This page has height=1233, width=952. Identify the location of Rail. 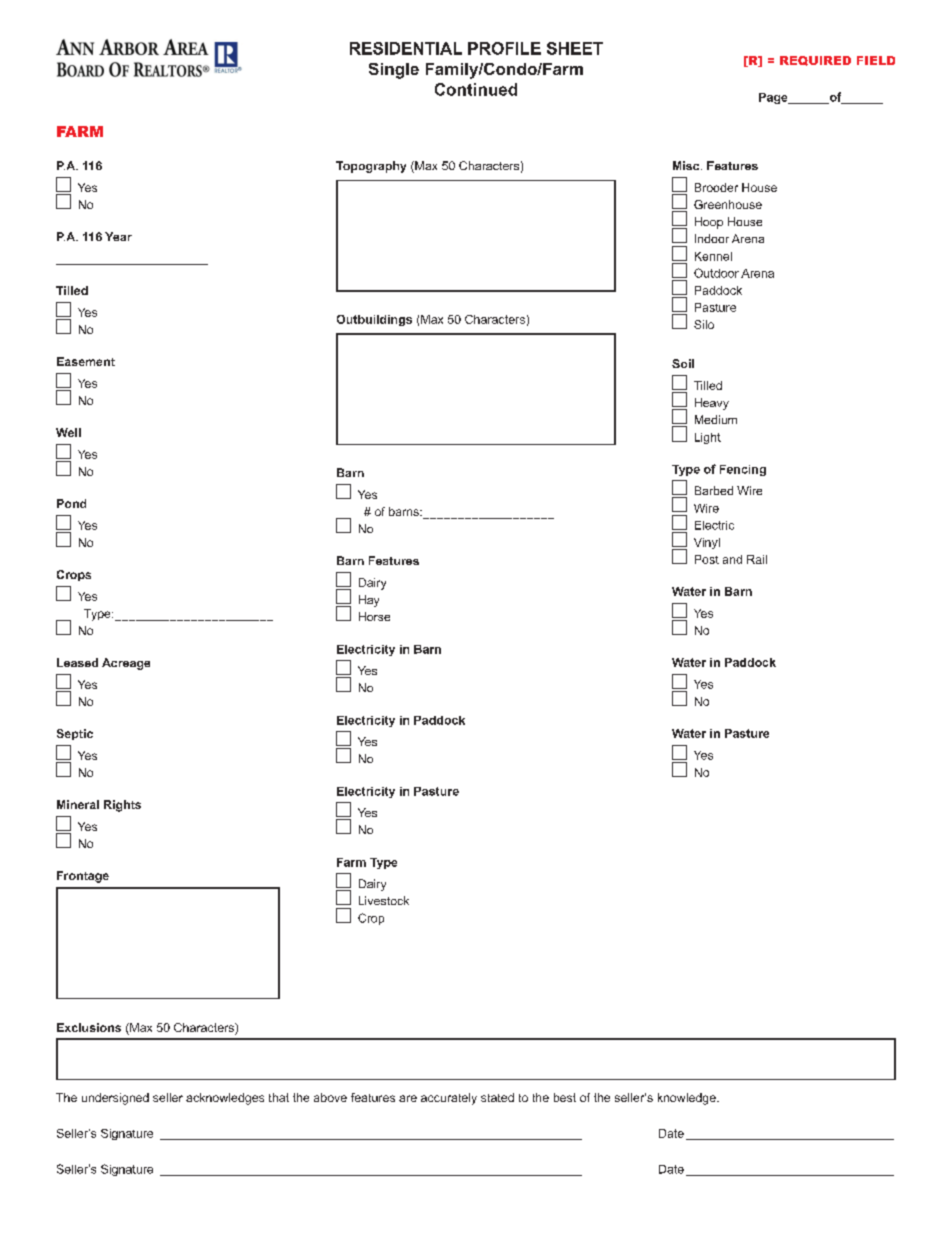
(757, 559).
